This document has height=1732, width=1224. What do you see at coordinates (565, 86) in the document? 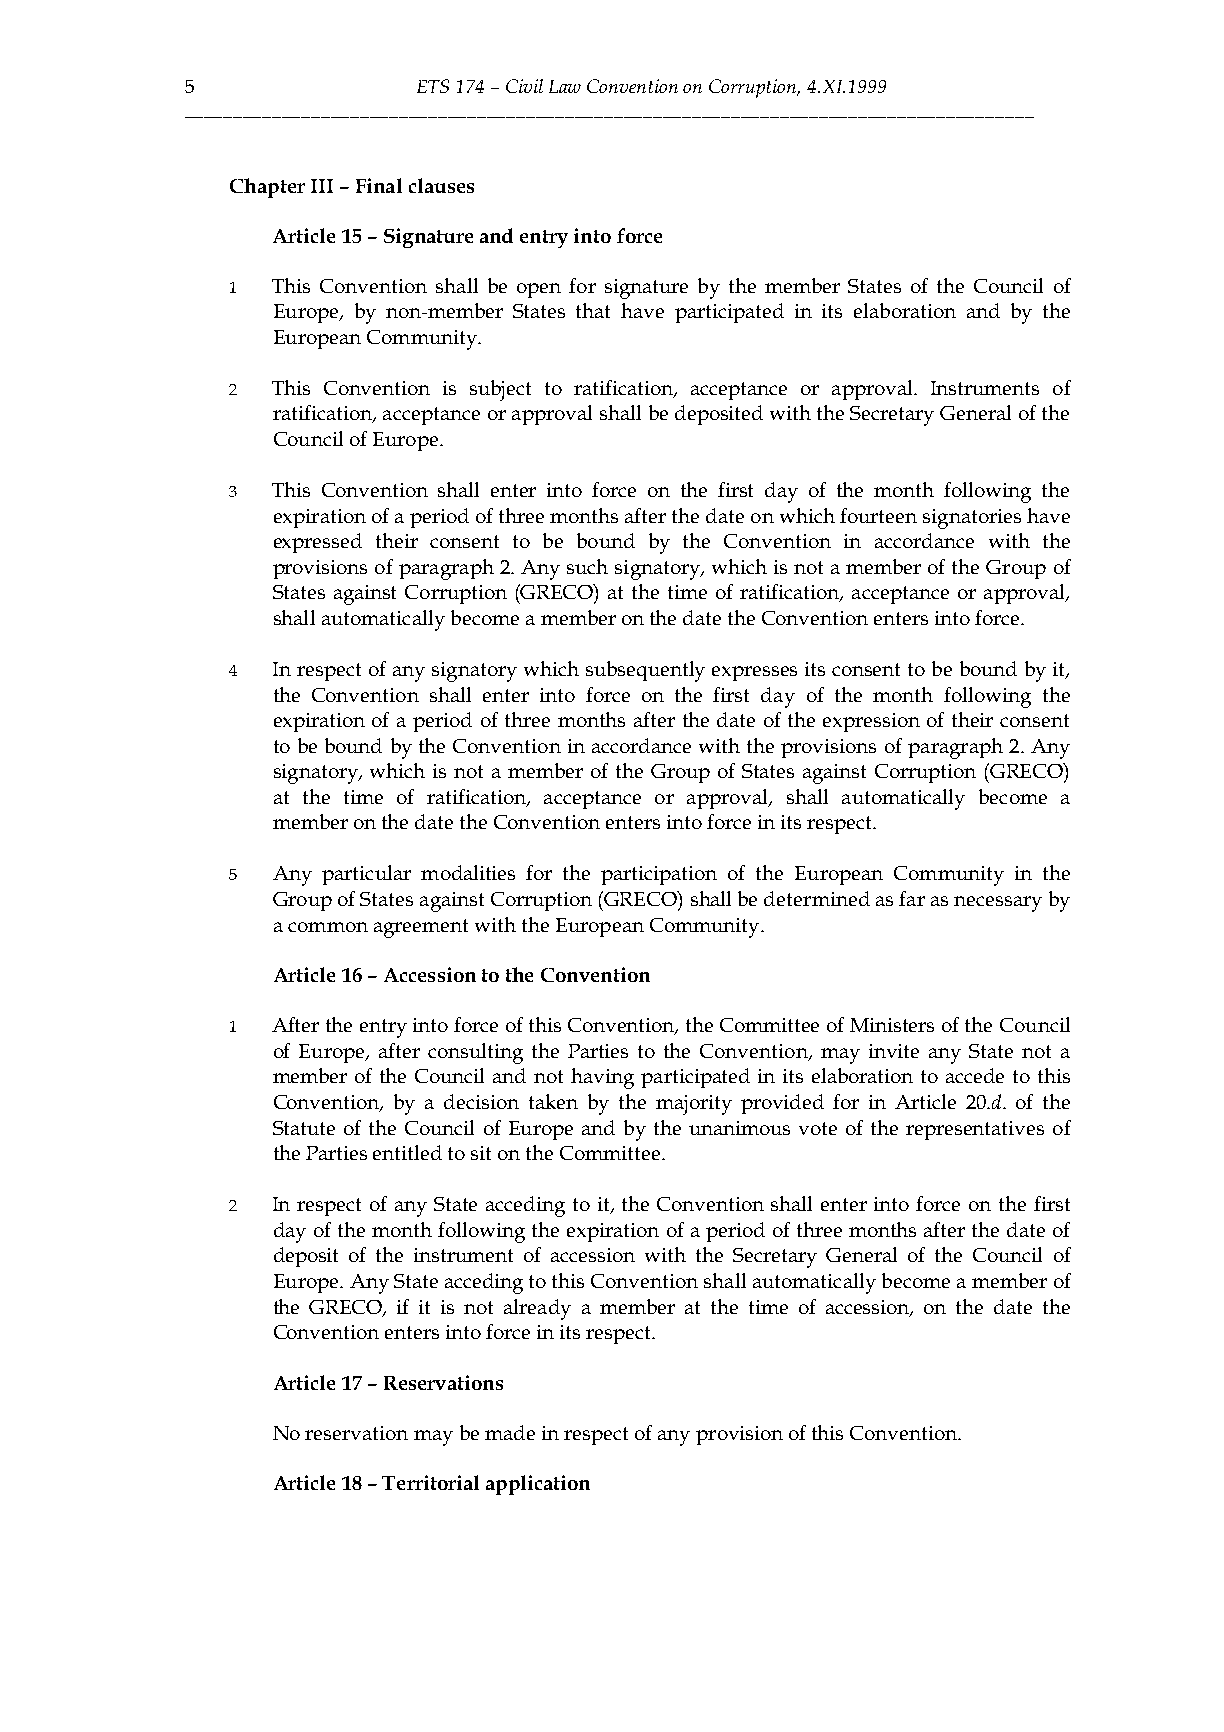
I see `Law` at bounding box center [565, 86].
